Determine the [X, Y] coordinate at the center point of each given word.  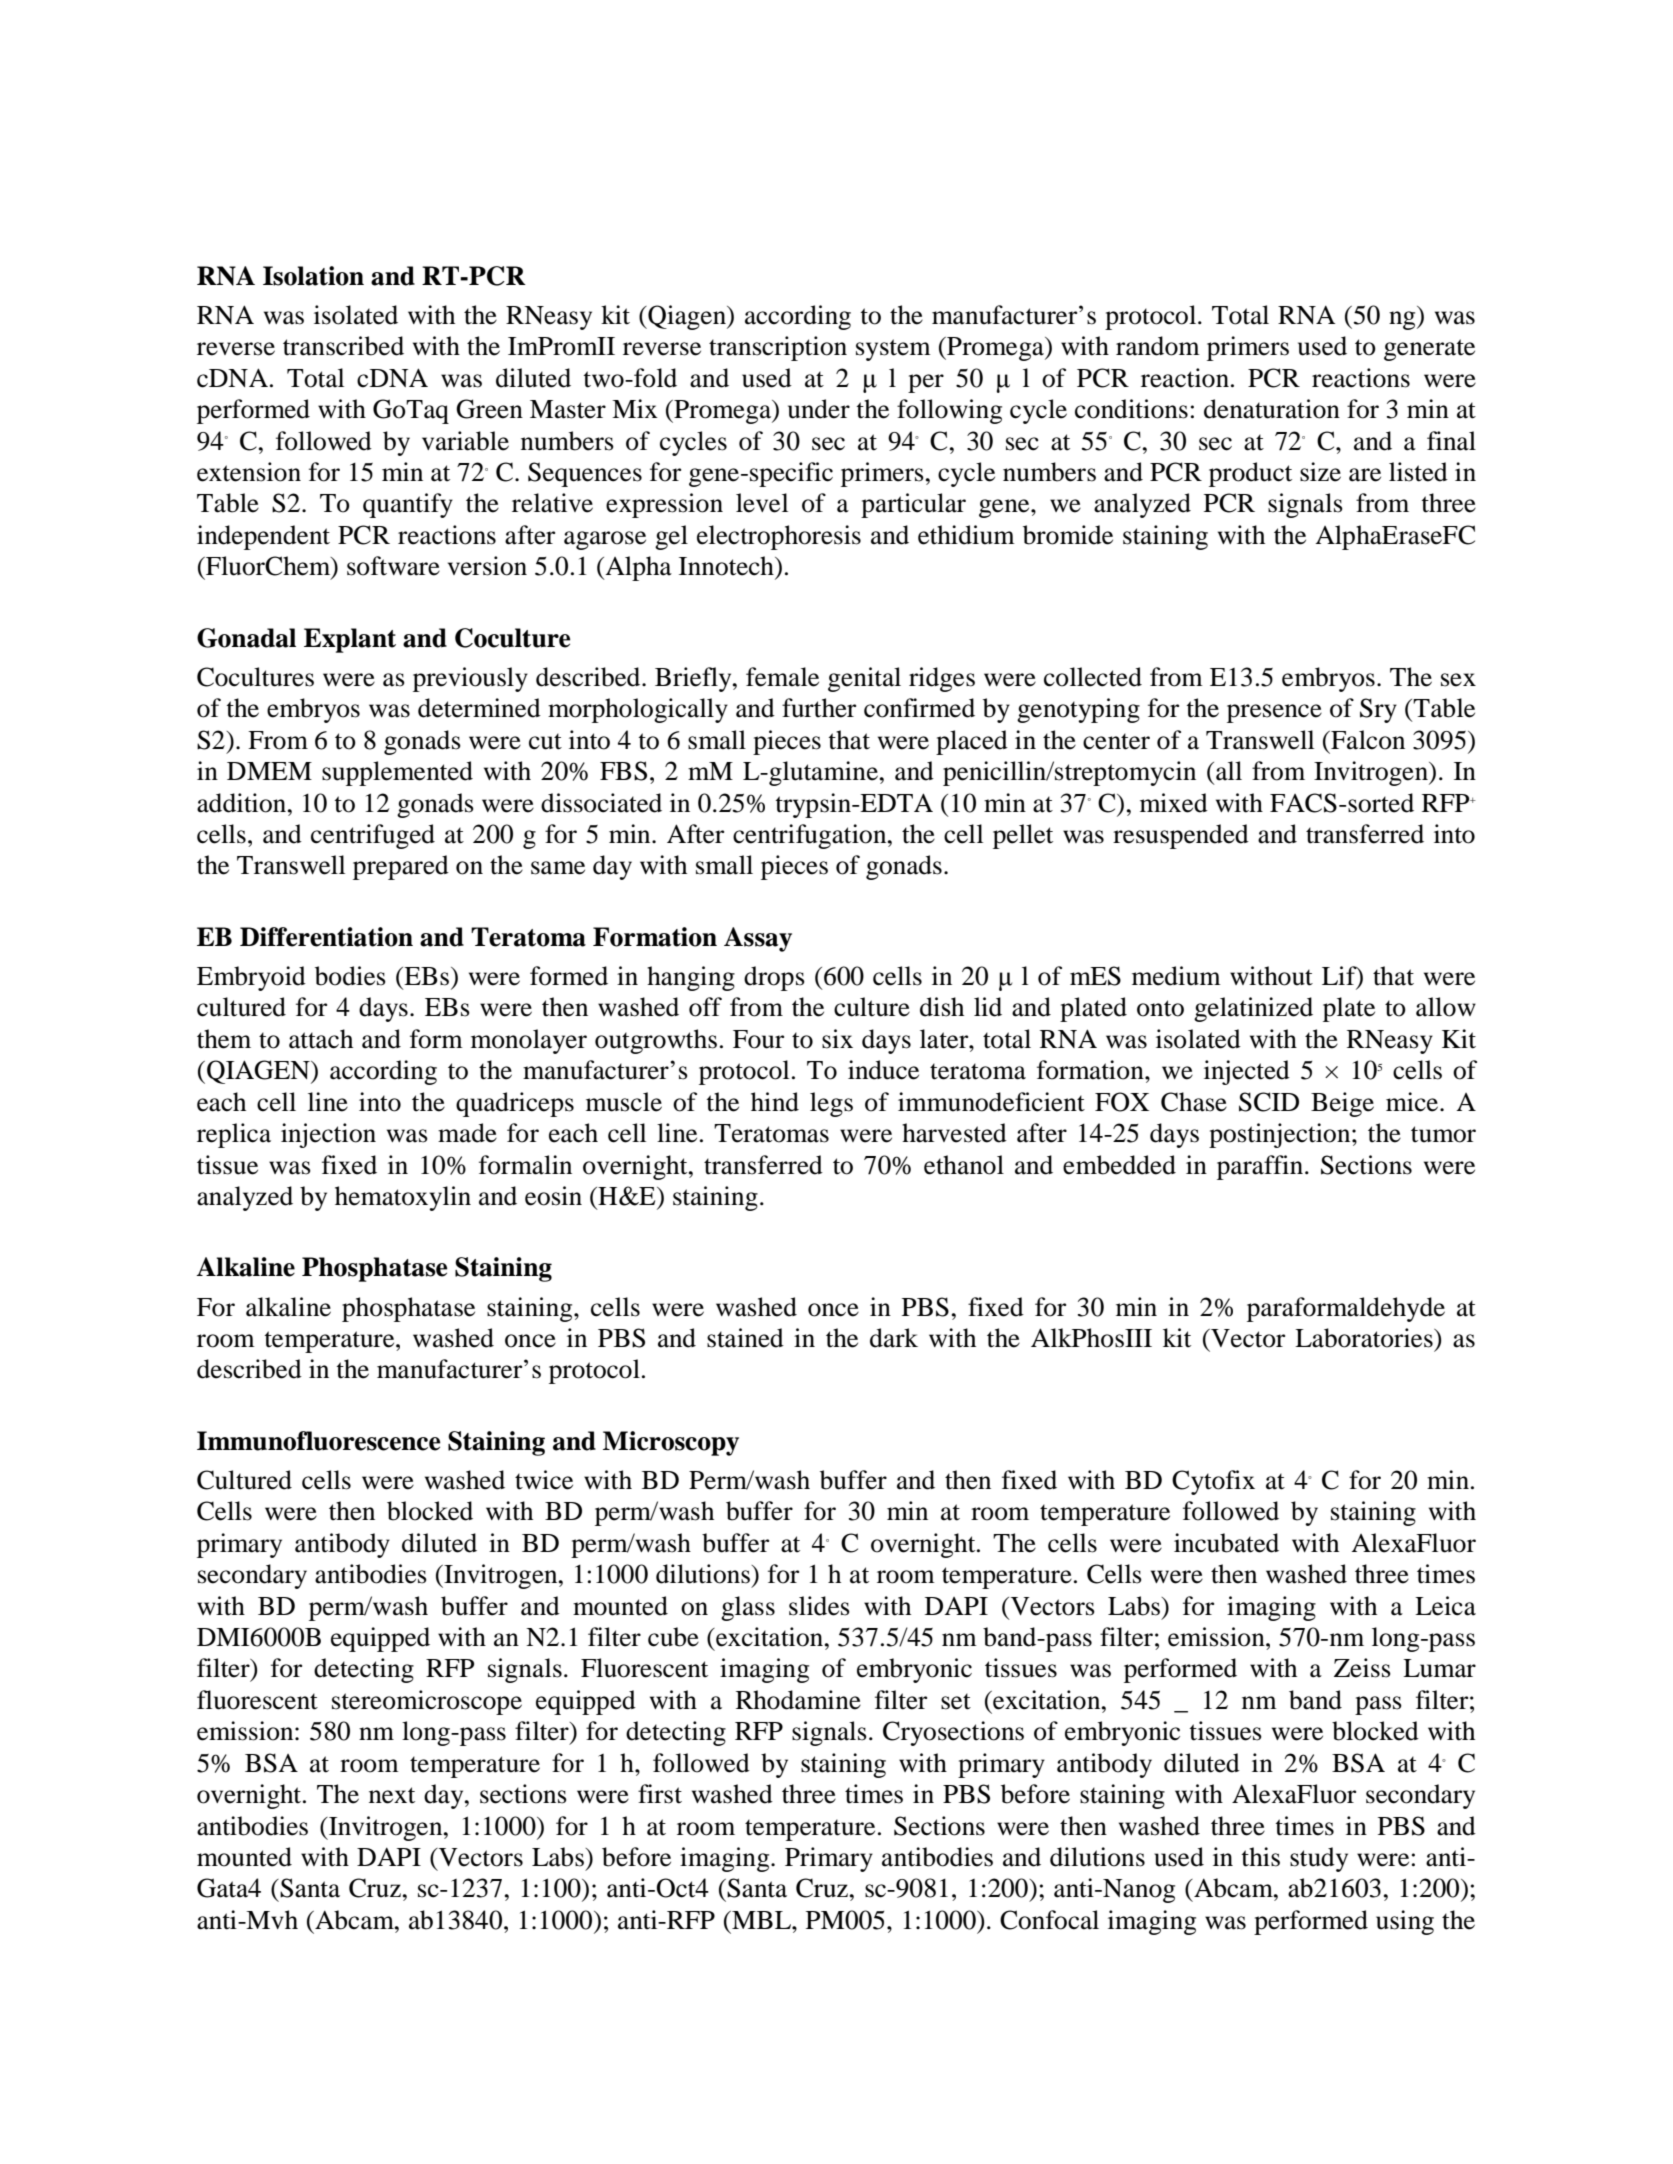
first [660, 1794]
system [893, 350]
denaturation [1272, 409]
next [392, 1795]
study [1319, 1859]
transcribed [343, 346]
